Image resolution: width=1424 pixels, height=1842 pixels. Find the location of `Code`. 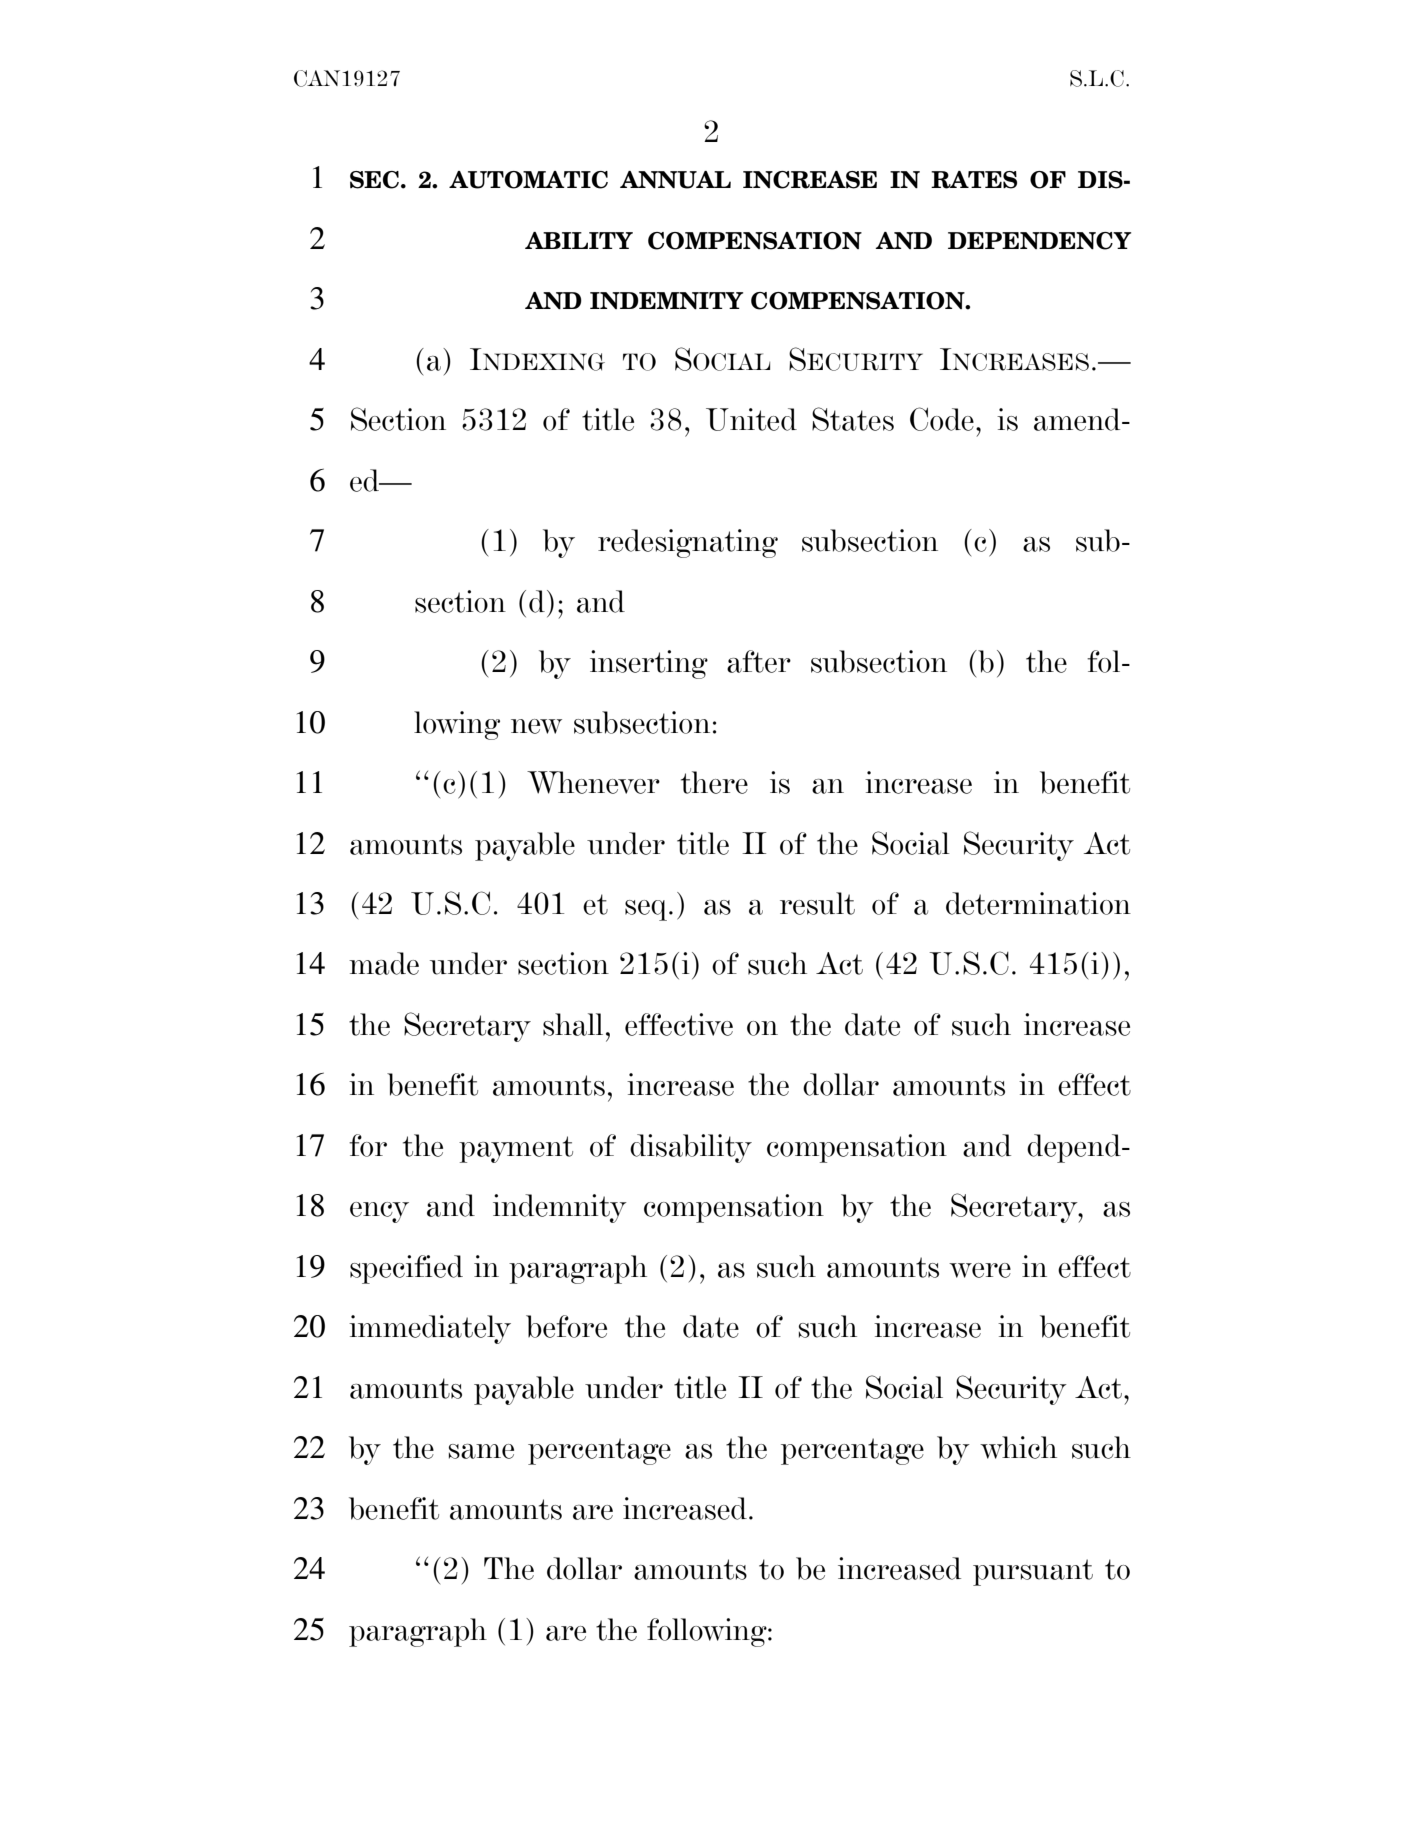

Code is located at coordinates (942, 419).
